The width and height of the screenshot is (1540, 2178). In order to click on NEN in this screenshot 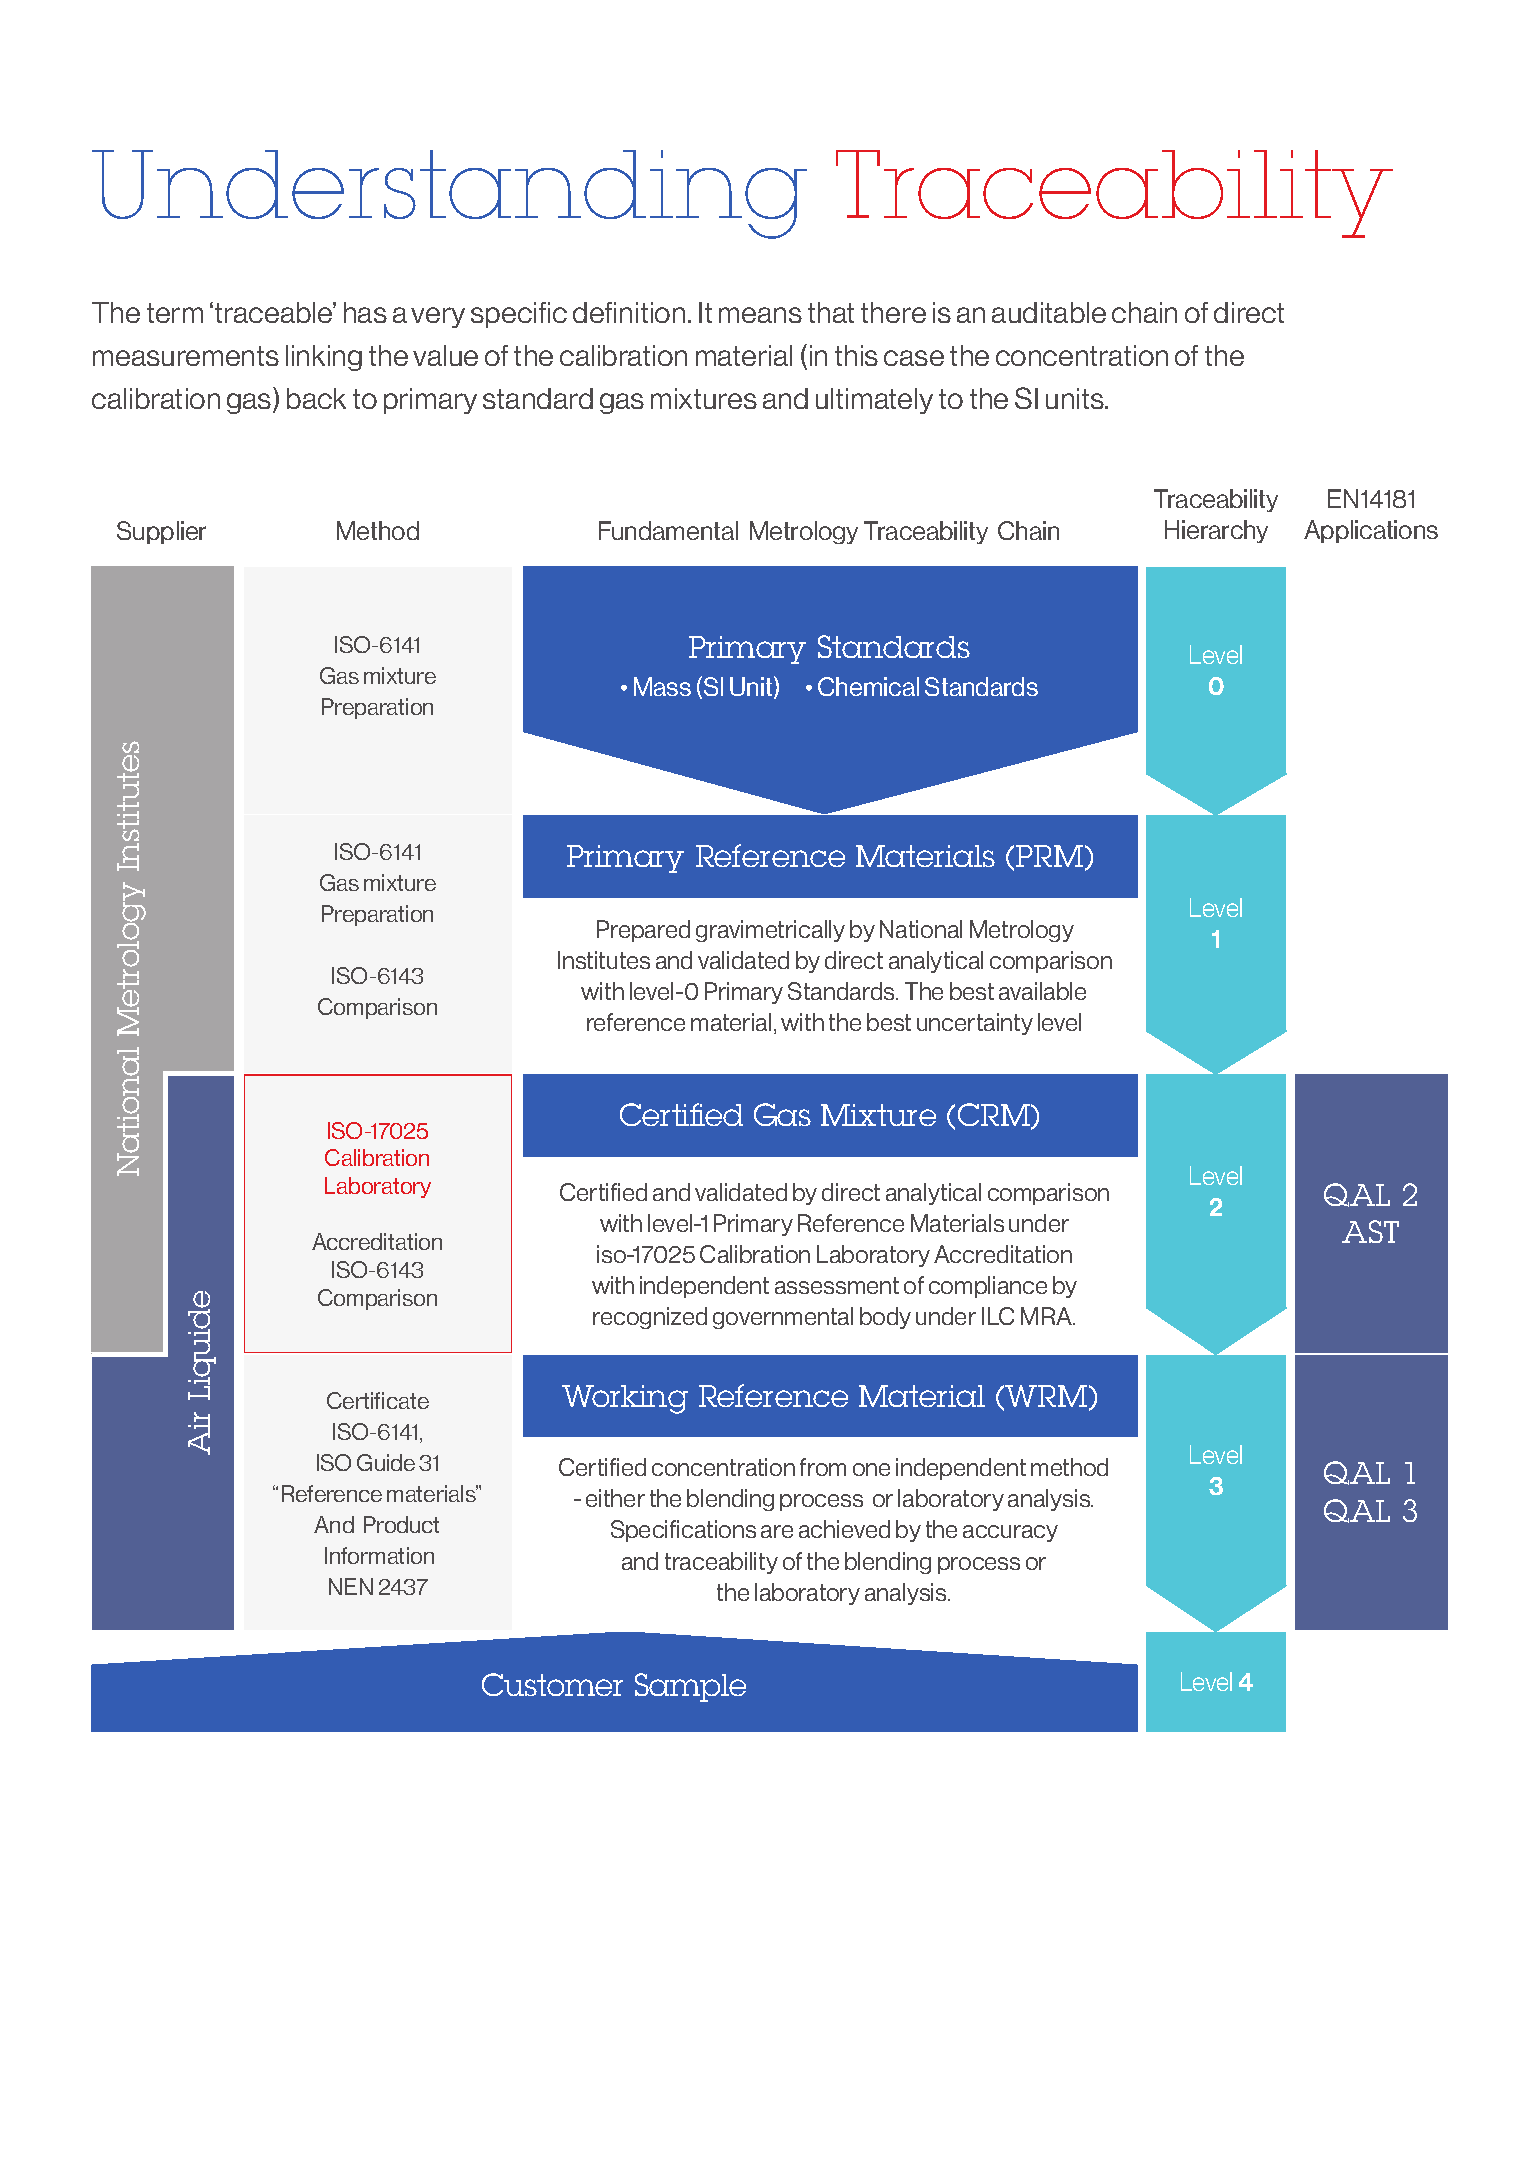, I will do `click(351, 1586)`.
